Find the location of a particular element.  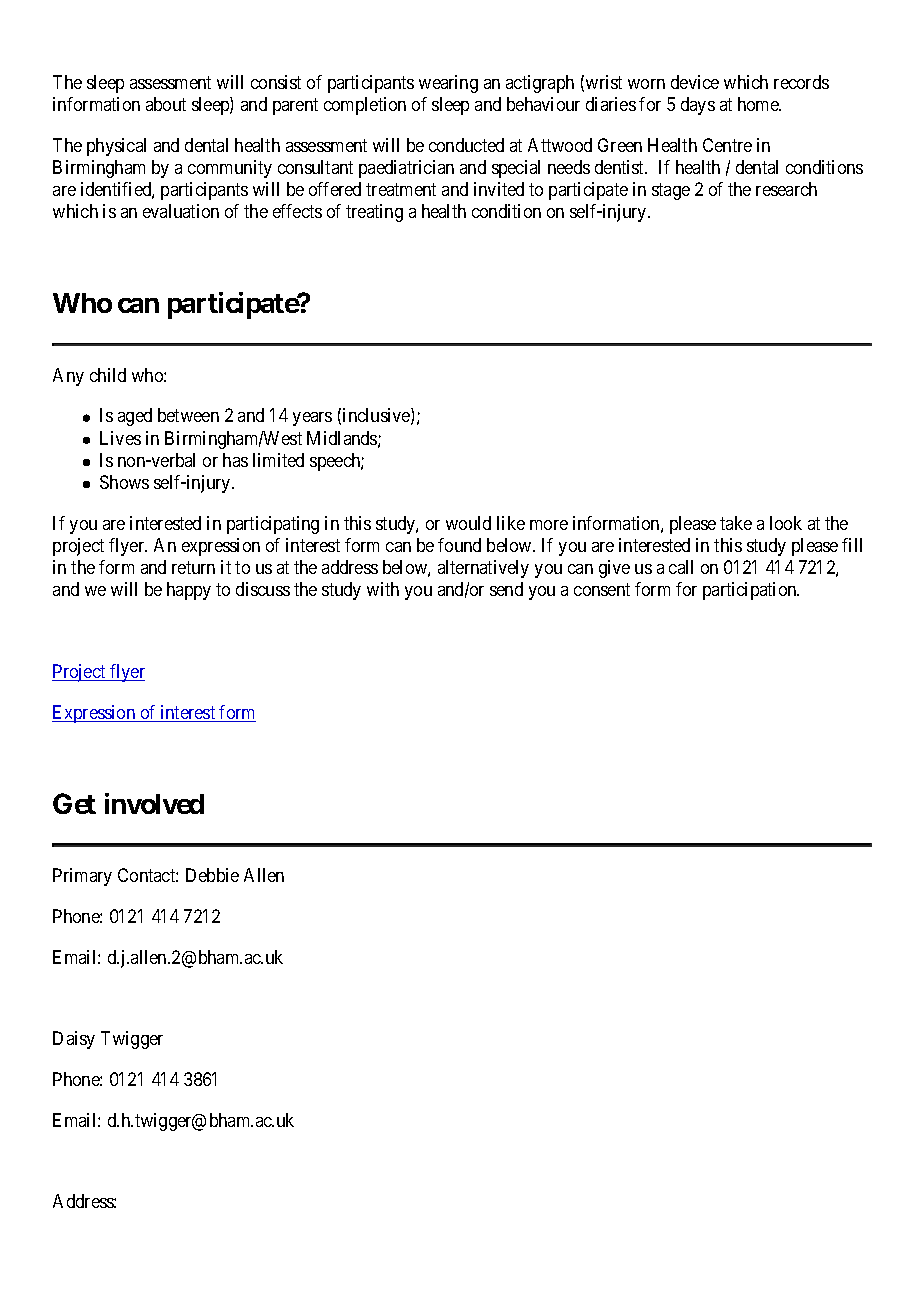

would is located at coordinates (468, 523).
